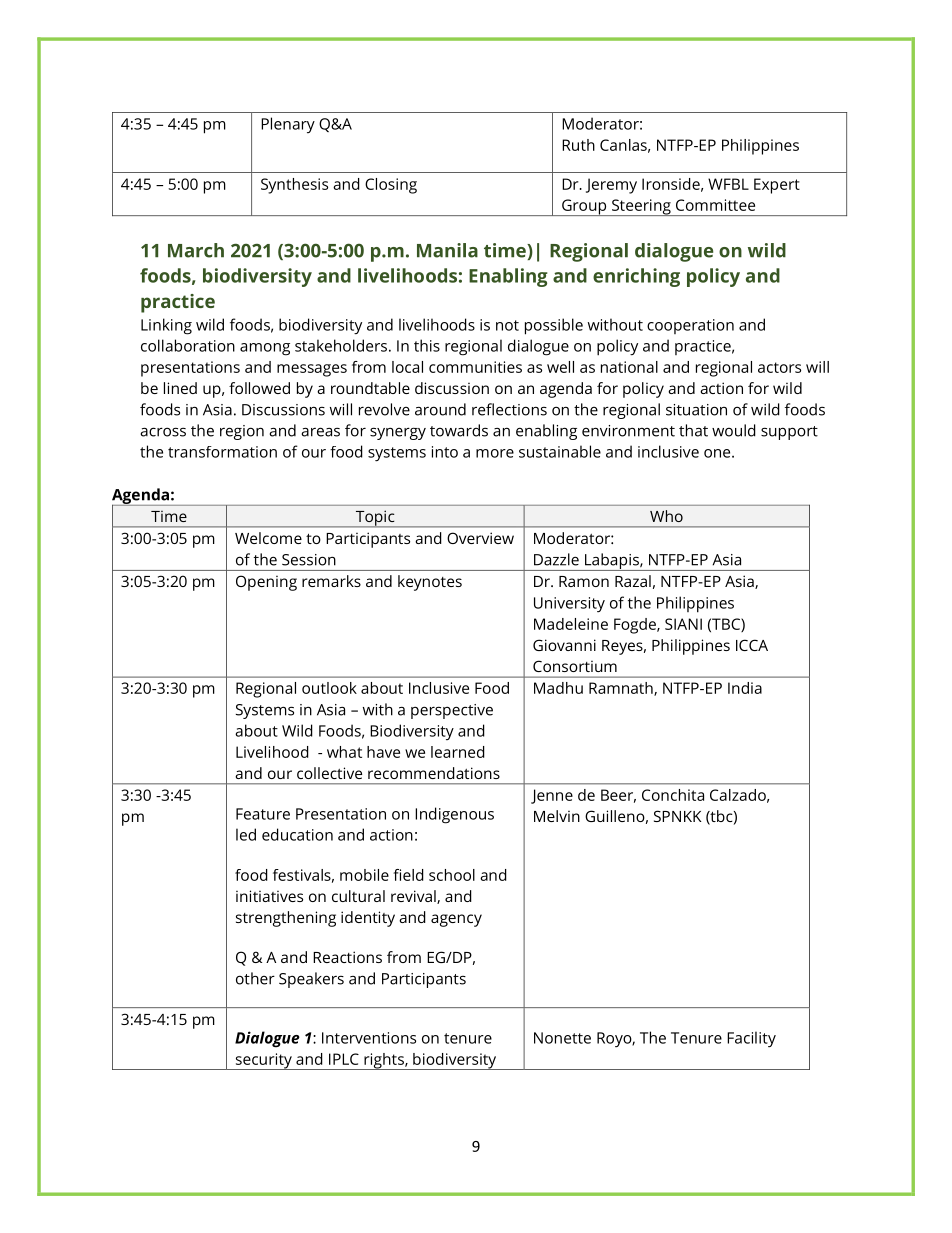  I want to click on collective, so click(329, 773).
